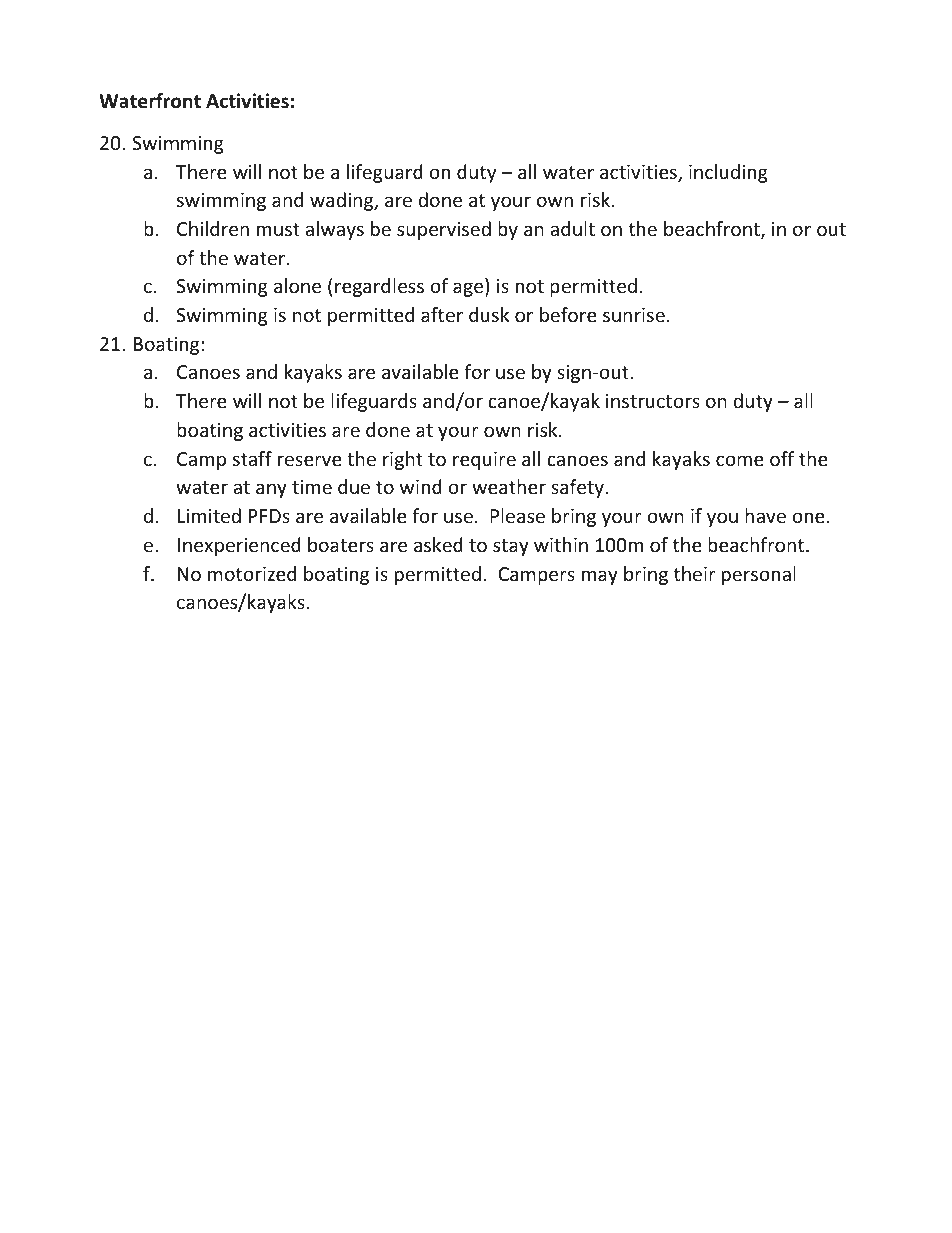  I want to click on age, so click(469, 289).
